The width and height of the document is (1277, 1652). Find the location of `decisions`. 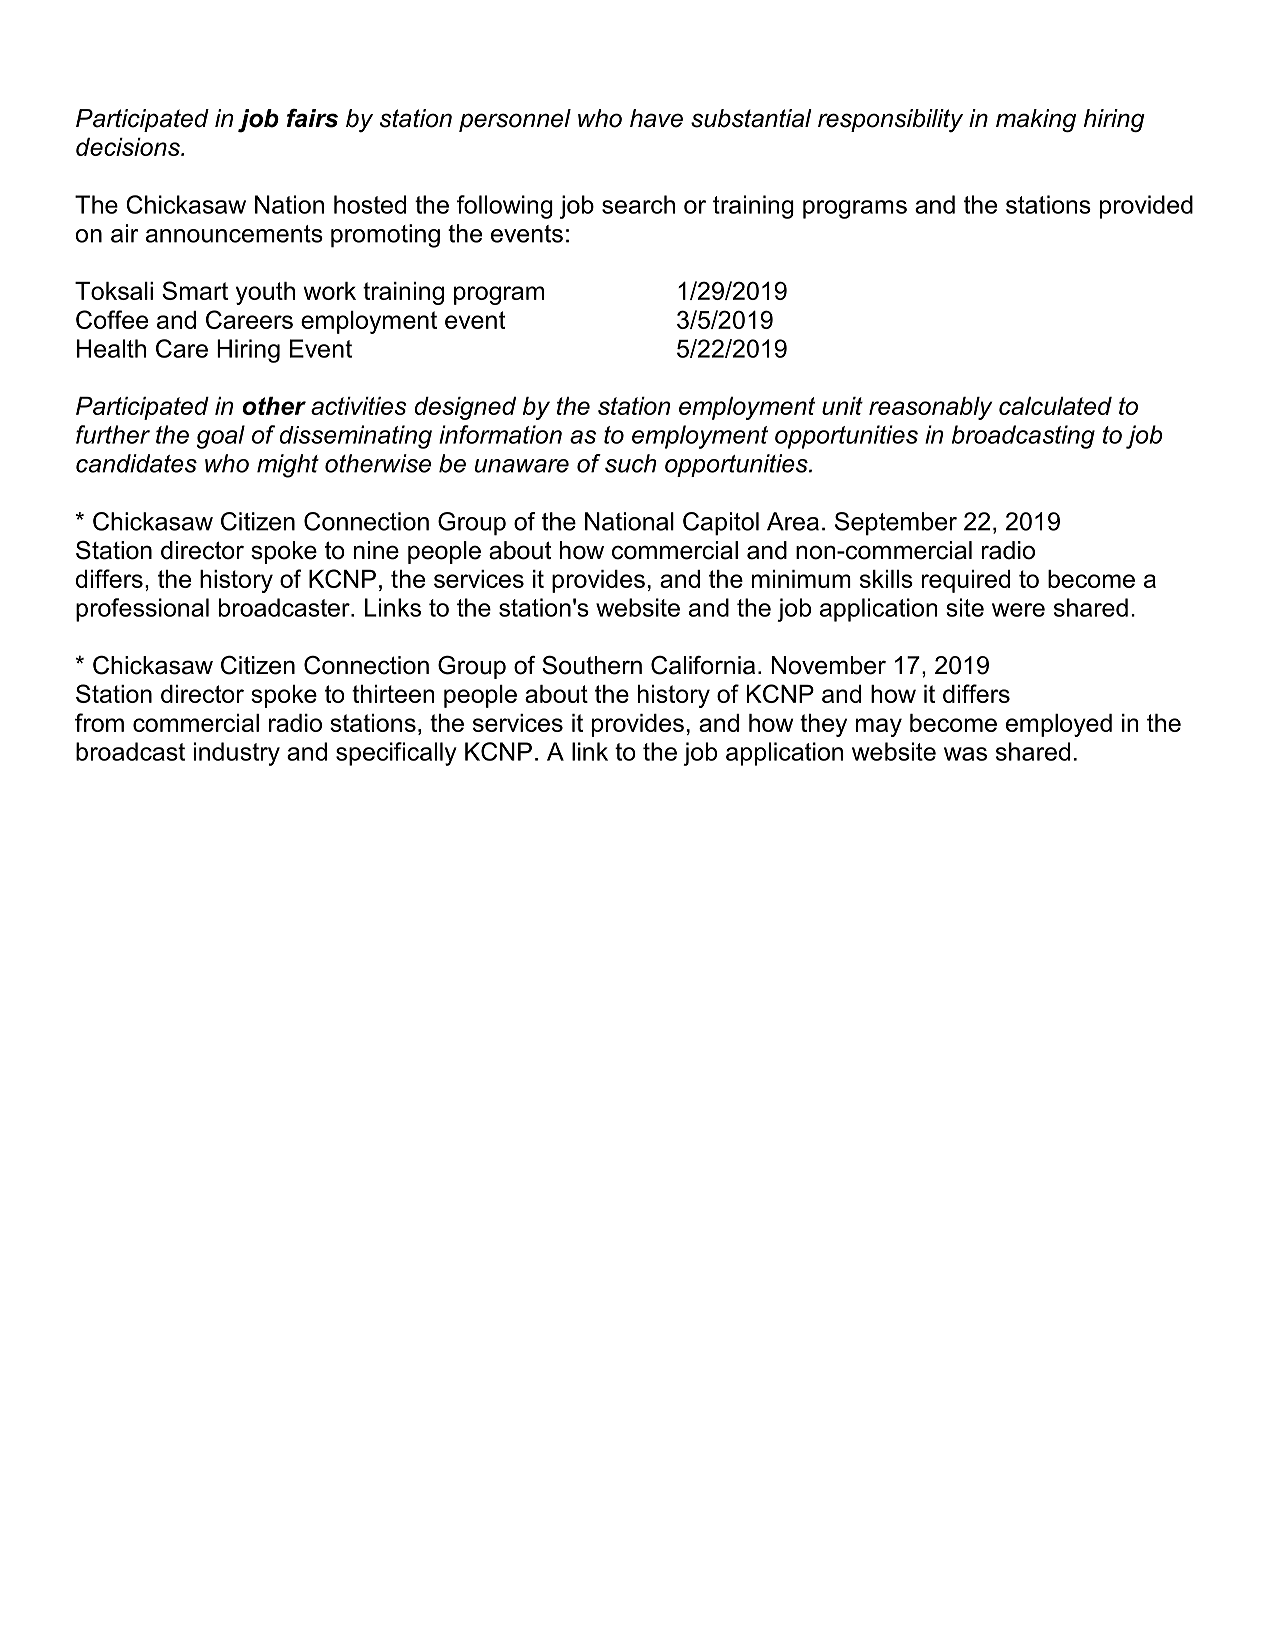

decisions is located at coordinates (129, 147).
